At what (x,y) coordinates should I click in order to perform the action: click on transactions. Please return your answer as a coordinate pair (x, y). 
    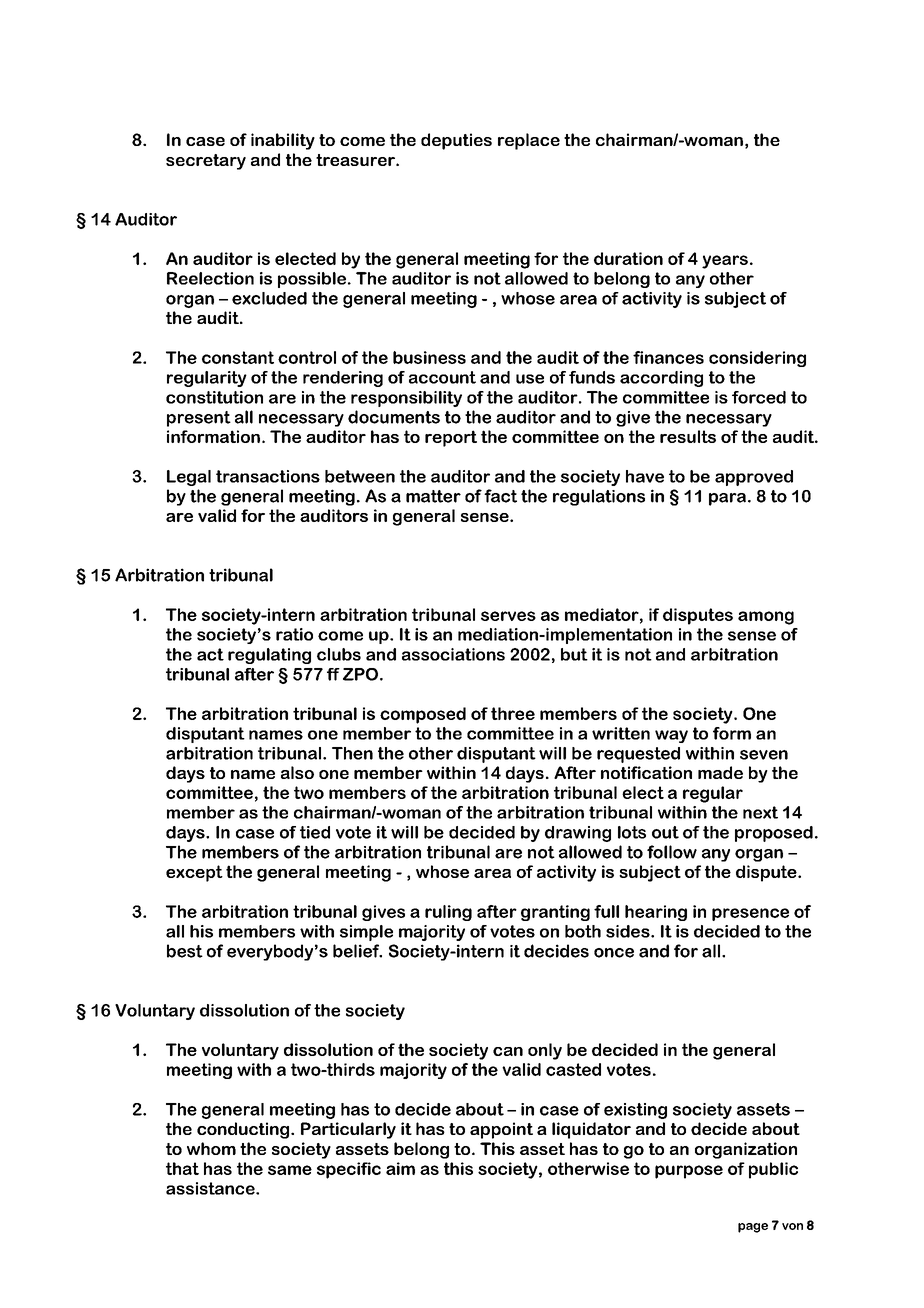
    Looking at the image, I should click on (268, 476).
